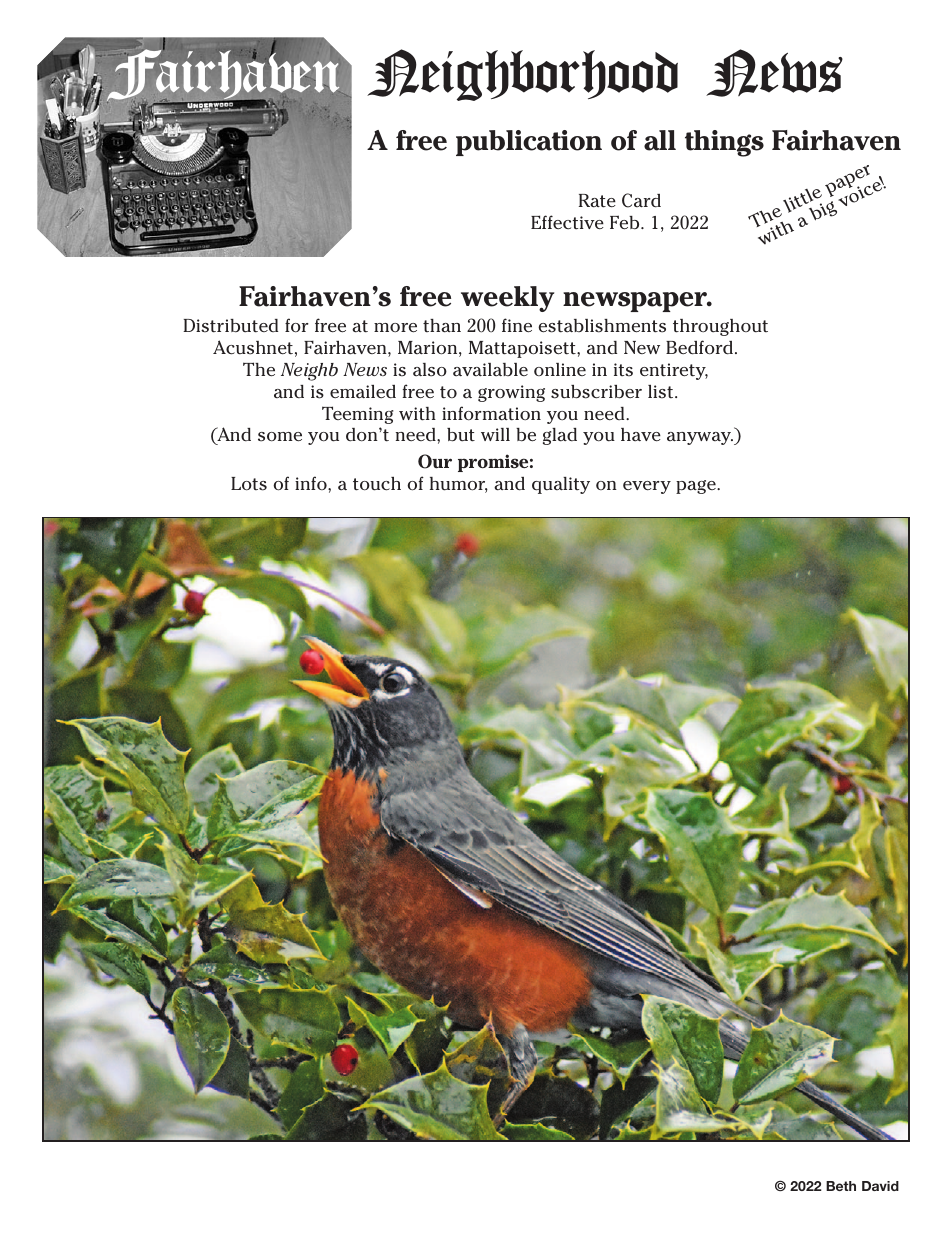 The image size is (952, 1233). Describe the element at coordinates (697, 487) in the screenshot. I see `page` at that location.
